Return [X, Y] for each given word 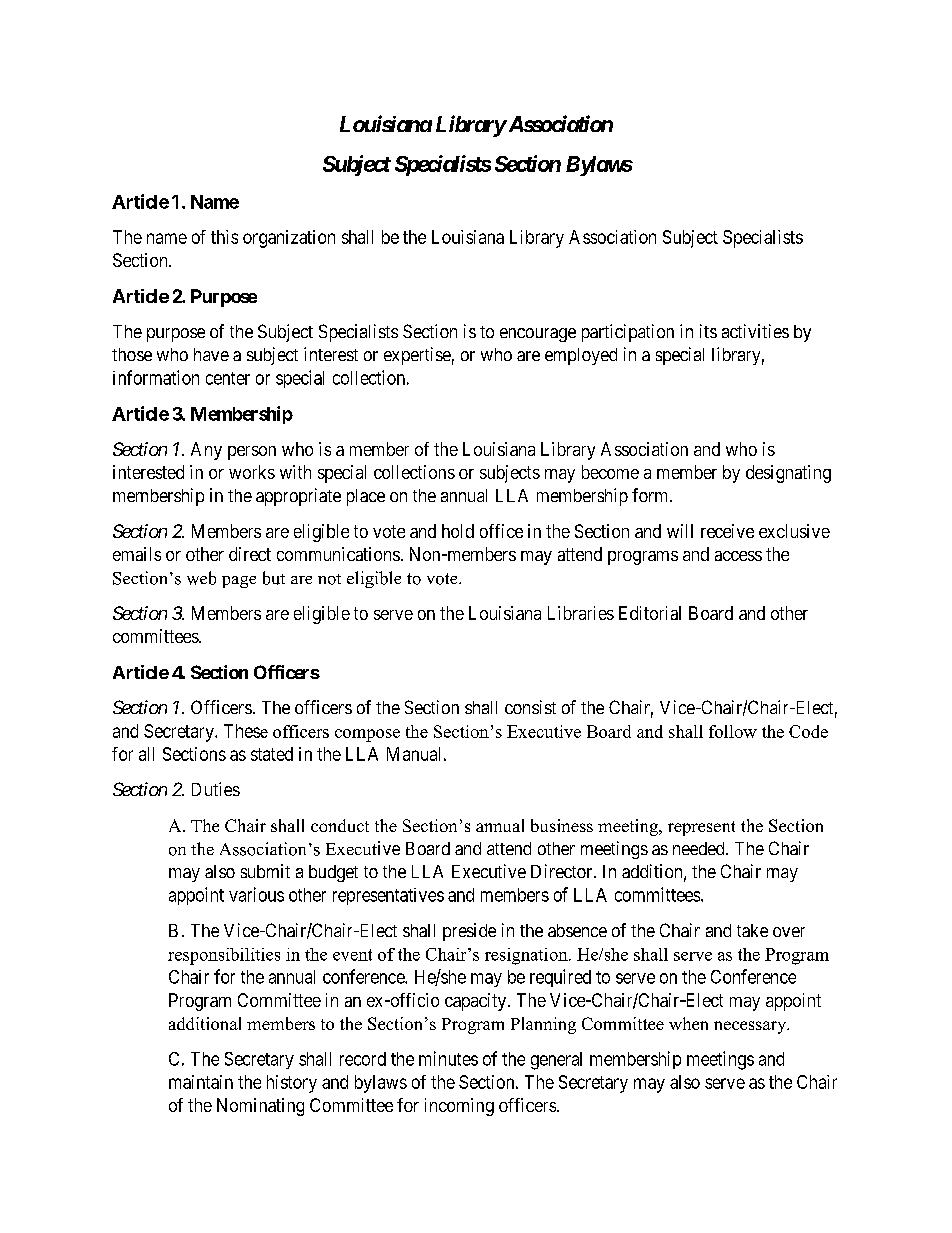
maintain [201, 1082]
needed [700, 848]
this [224, 237]
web [201, 578]
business [562, 825]
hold [458, 531]
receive [727, 531]
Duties [216, 789]
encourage [538, 335]
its [708, 331]
